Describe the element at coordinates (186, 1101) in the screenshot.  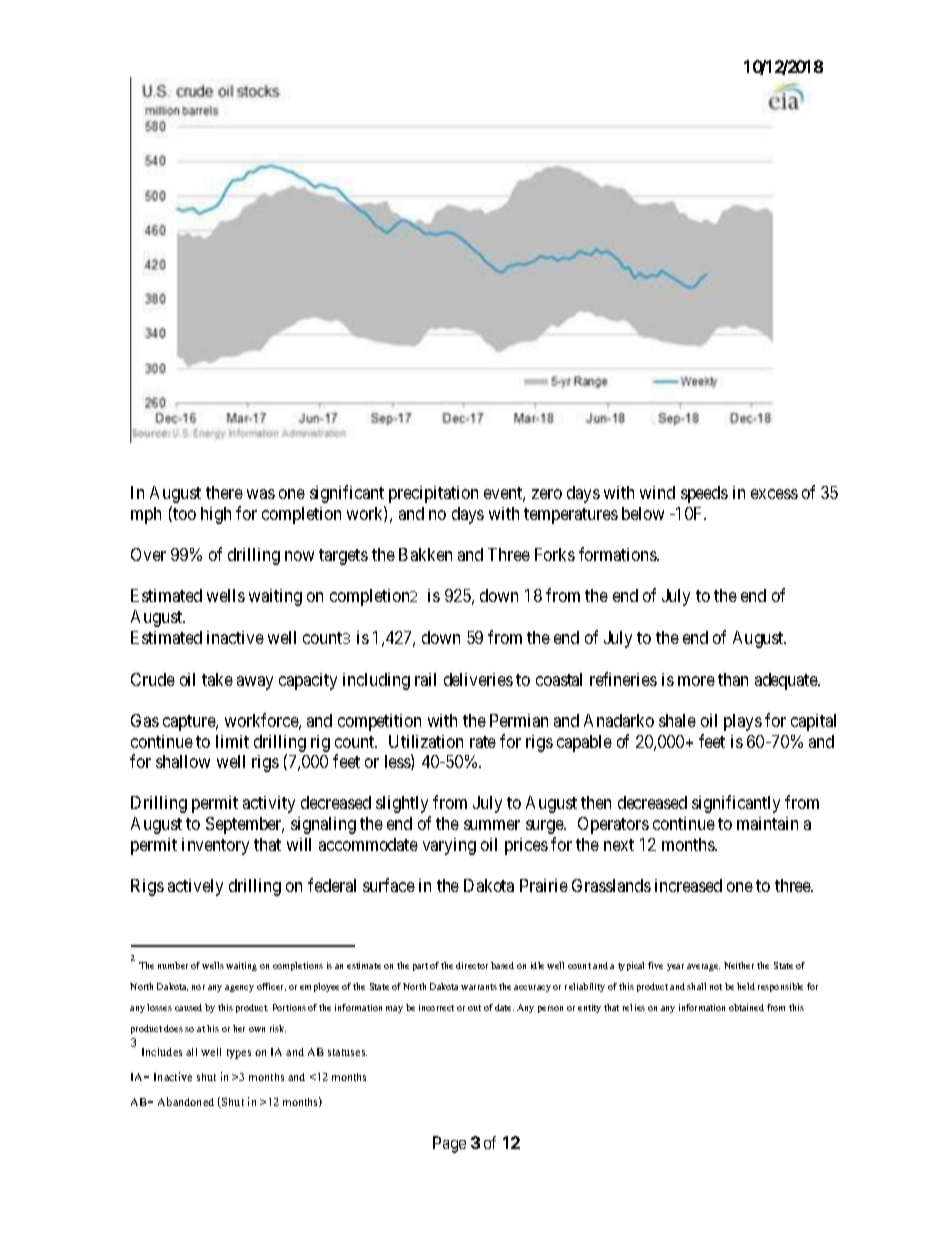
I see `Abandoned` at that location.
